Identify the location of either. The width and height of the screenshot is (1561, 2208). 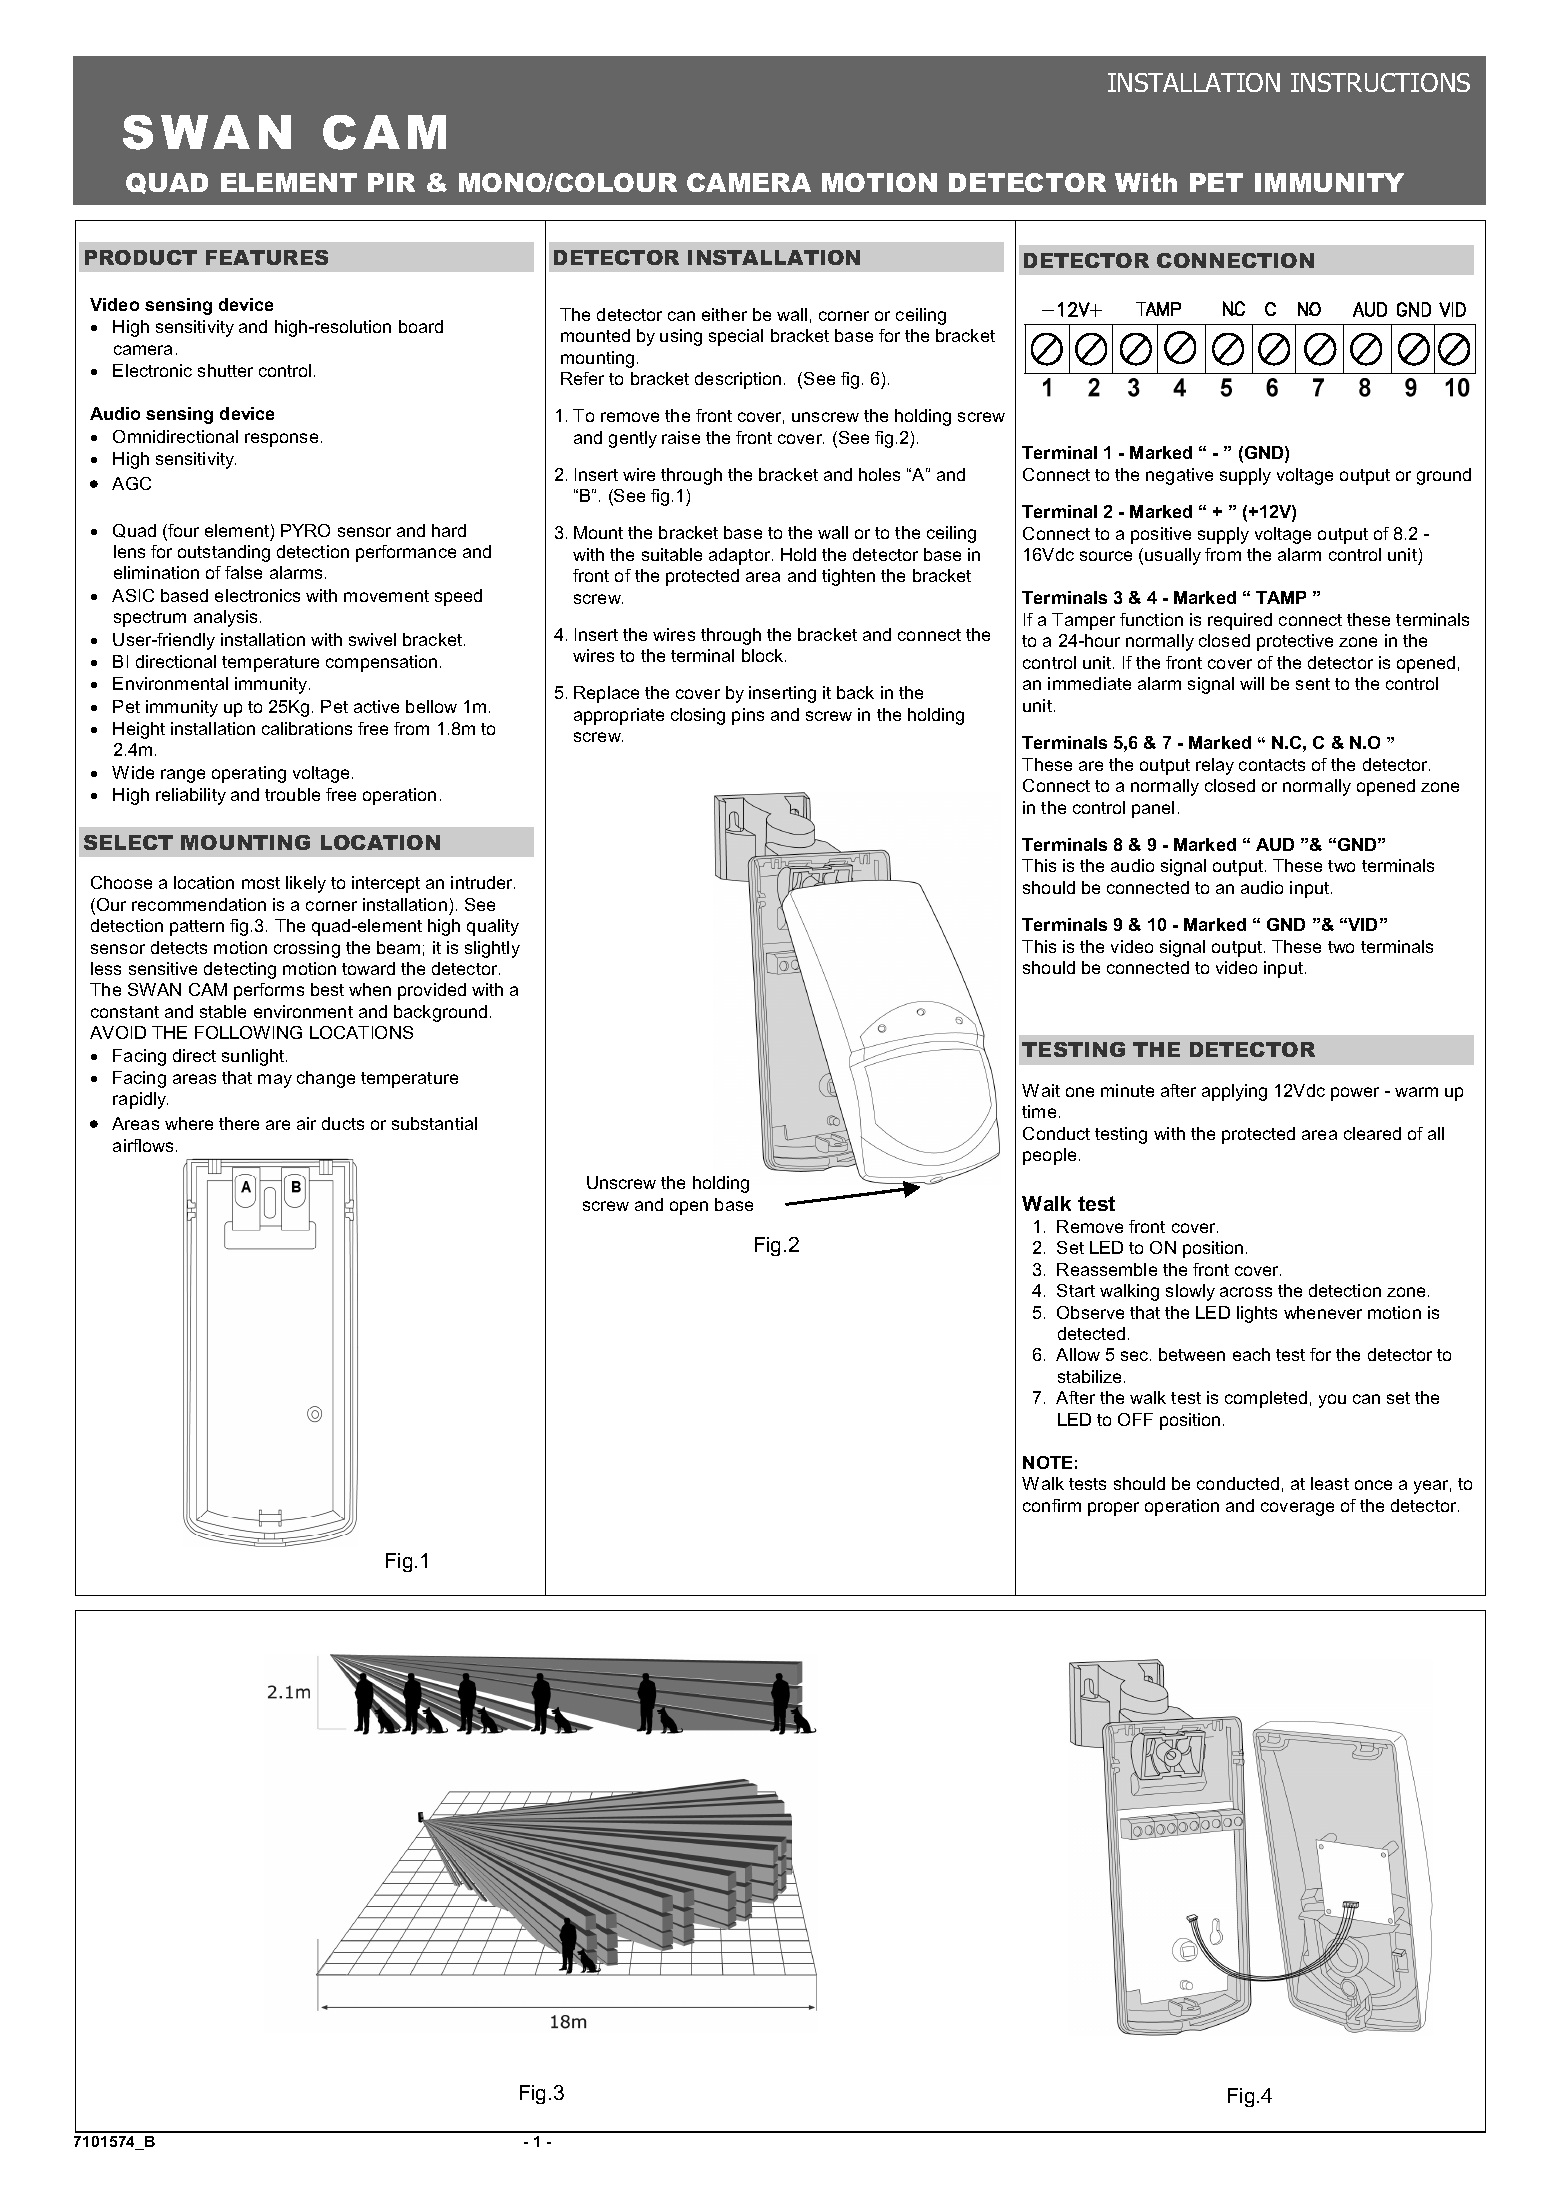
(724, 314).
